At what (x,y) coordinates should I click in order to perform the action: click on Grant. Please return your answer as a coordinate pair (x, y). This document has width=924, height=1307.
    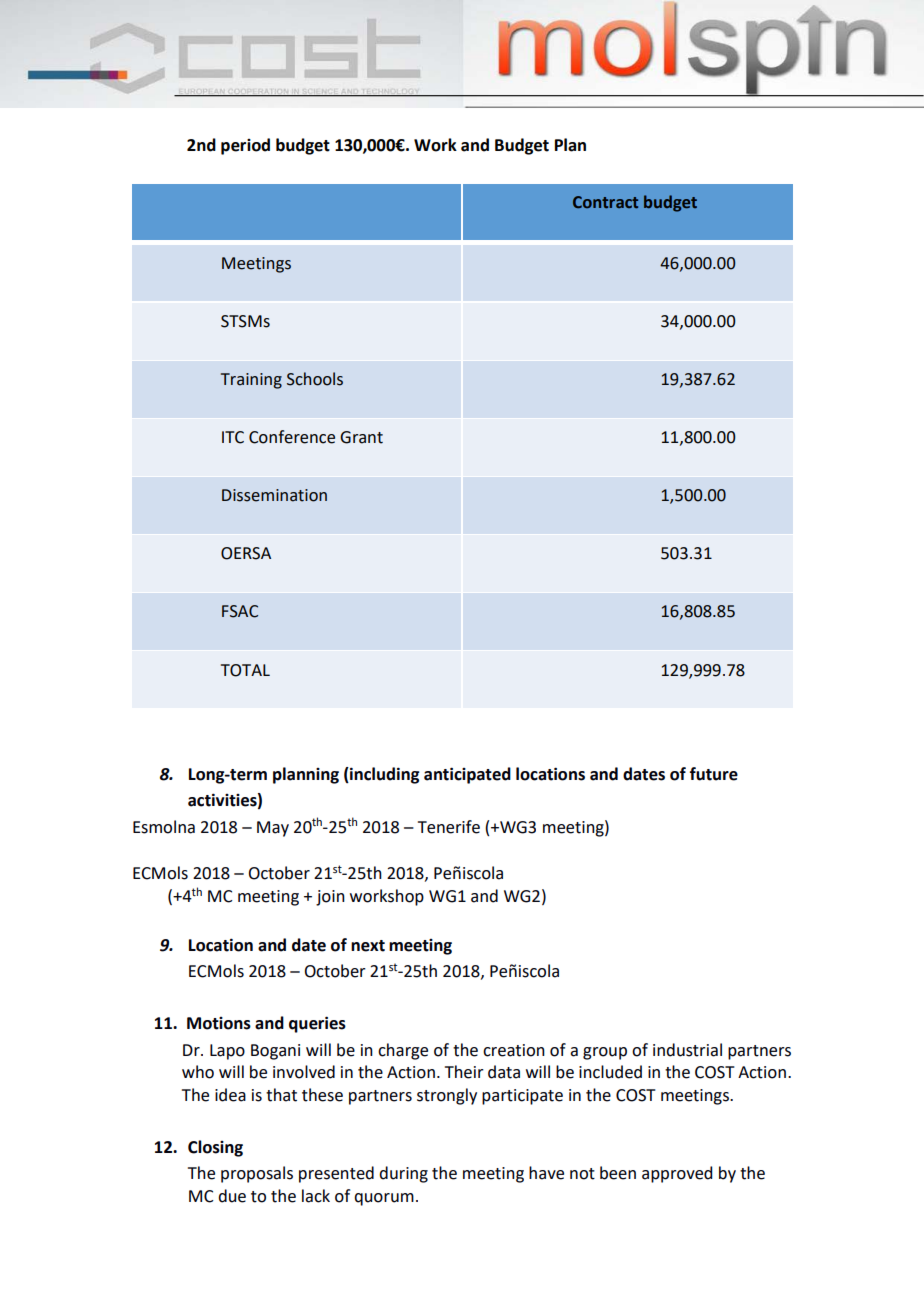
    Looking at the image, I should click on (361, 437).
